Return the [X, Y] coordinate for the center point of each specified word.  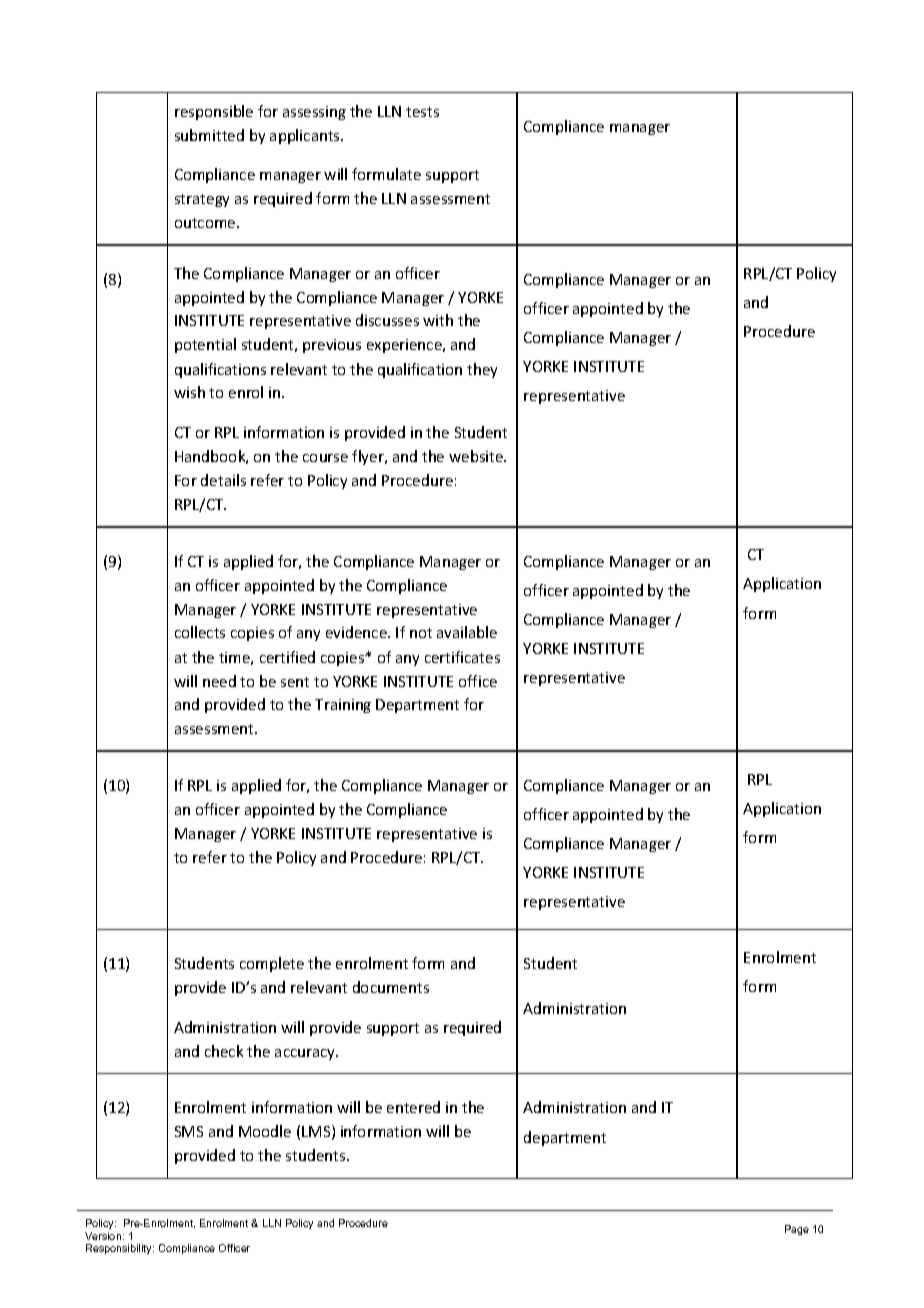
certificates [462, 657]
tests [422, 112]
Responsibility [120, 1249]
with [438, 320]
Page [797, 1230]
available [467, 632]
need [219, 681]
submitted [209, 135]
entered [413, 1107]
